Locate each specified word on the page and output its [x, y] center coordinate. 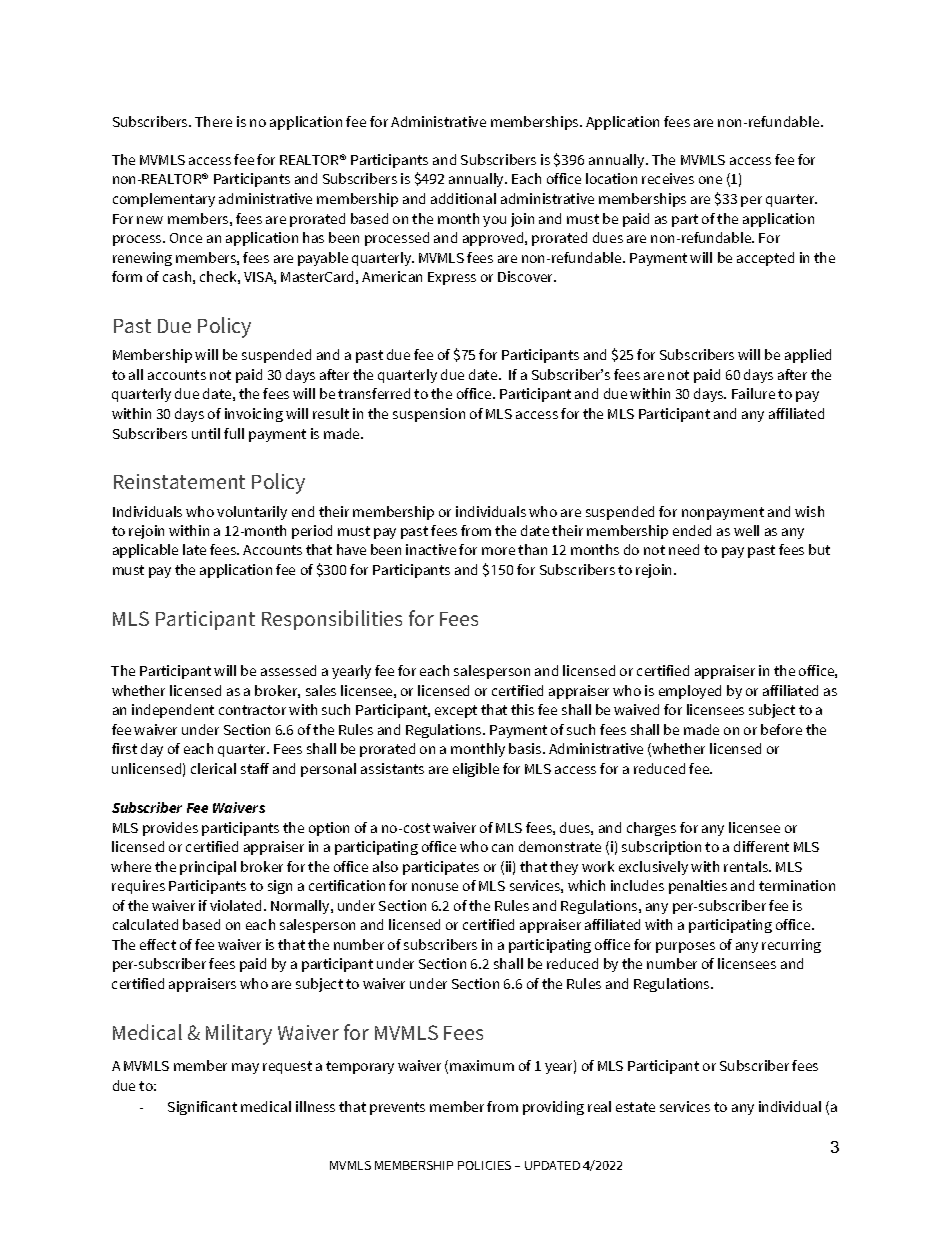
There [213, 121]
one [710, 180]
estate [635, 1107]
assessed [288, 670]
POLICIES [484, 1165]
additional [463, 198]
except [456, 711]
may [245, 1068]
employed [690, 692]
